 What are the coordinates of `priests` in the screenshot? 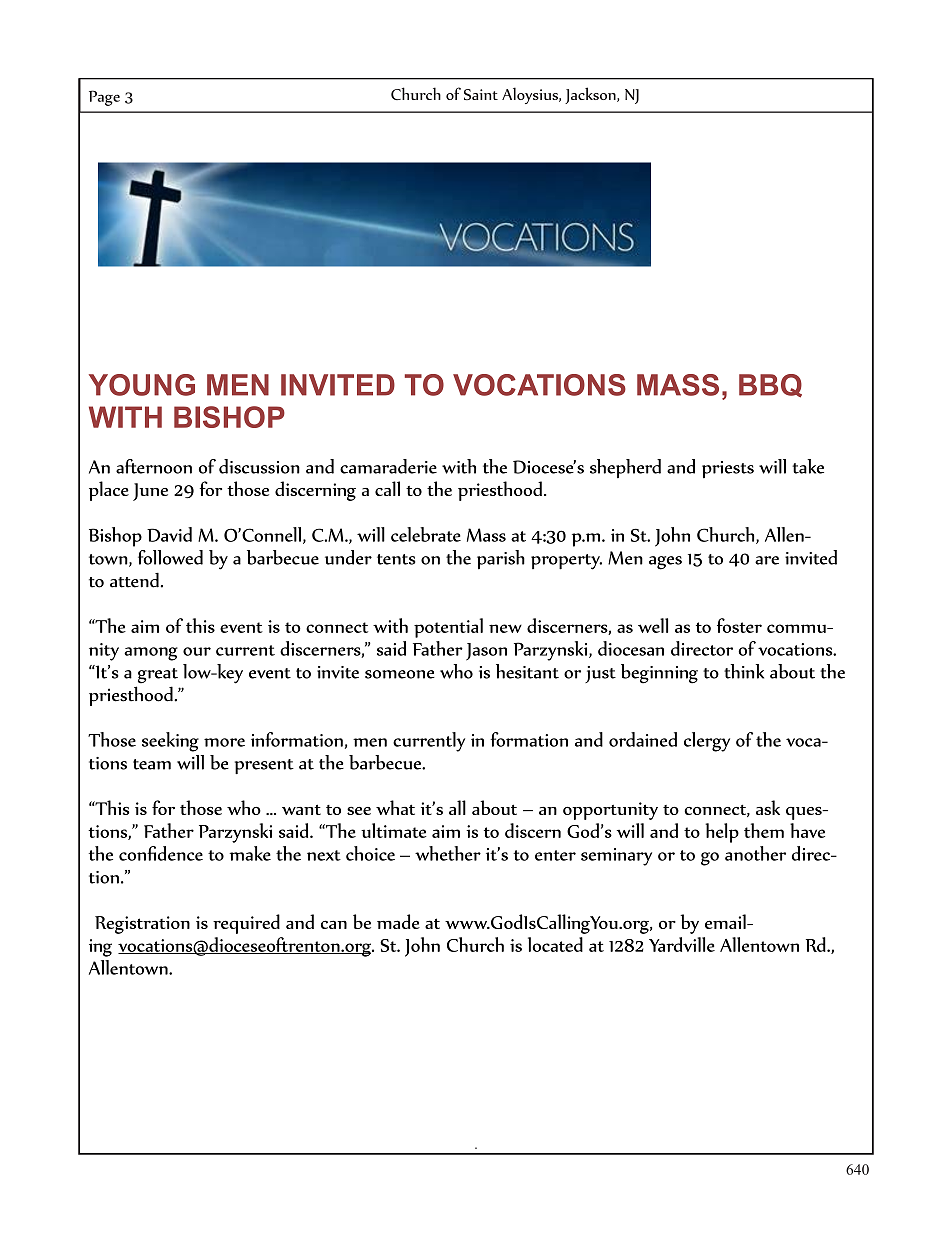 It's located at (728, 469).
